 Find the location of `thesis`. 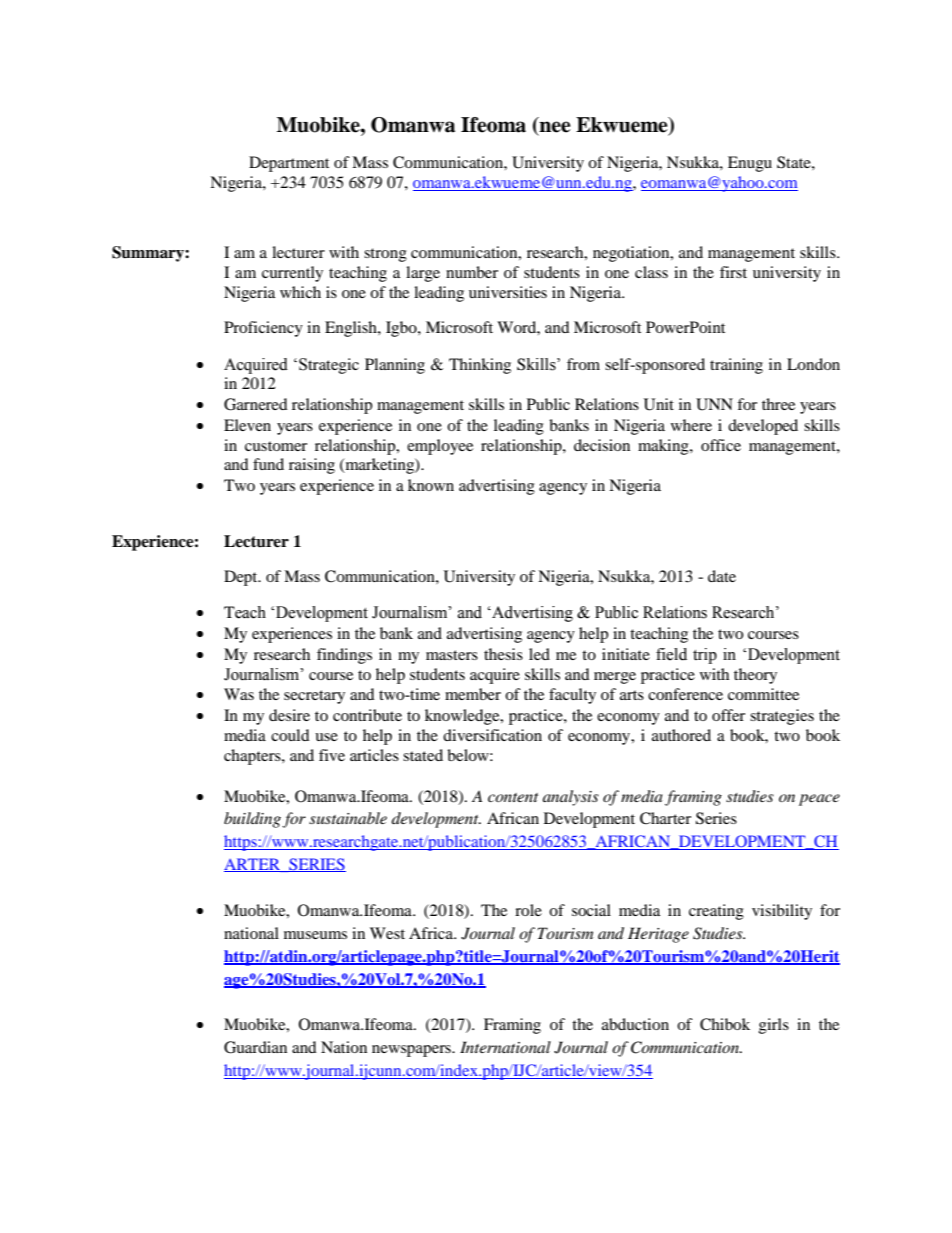

thesis is located at coordinates (503, 654).
